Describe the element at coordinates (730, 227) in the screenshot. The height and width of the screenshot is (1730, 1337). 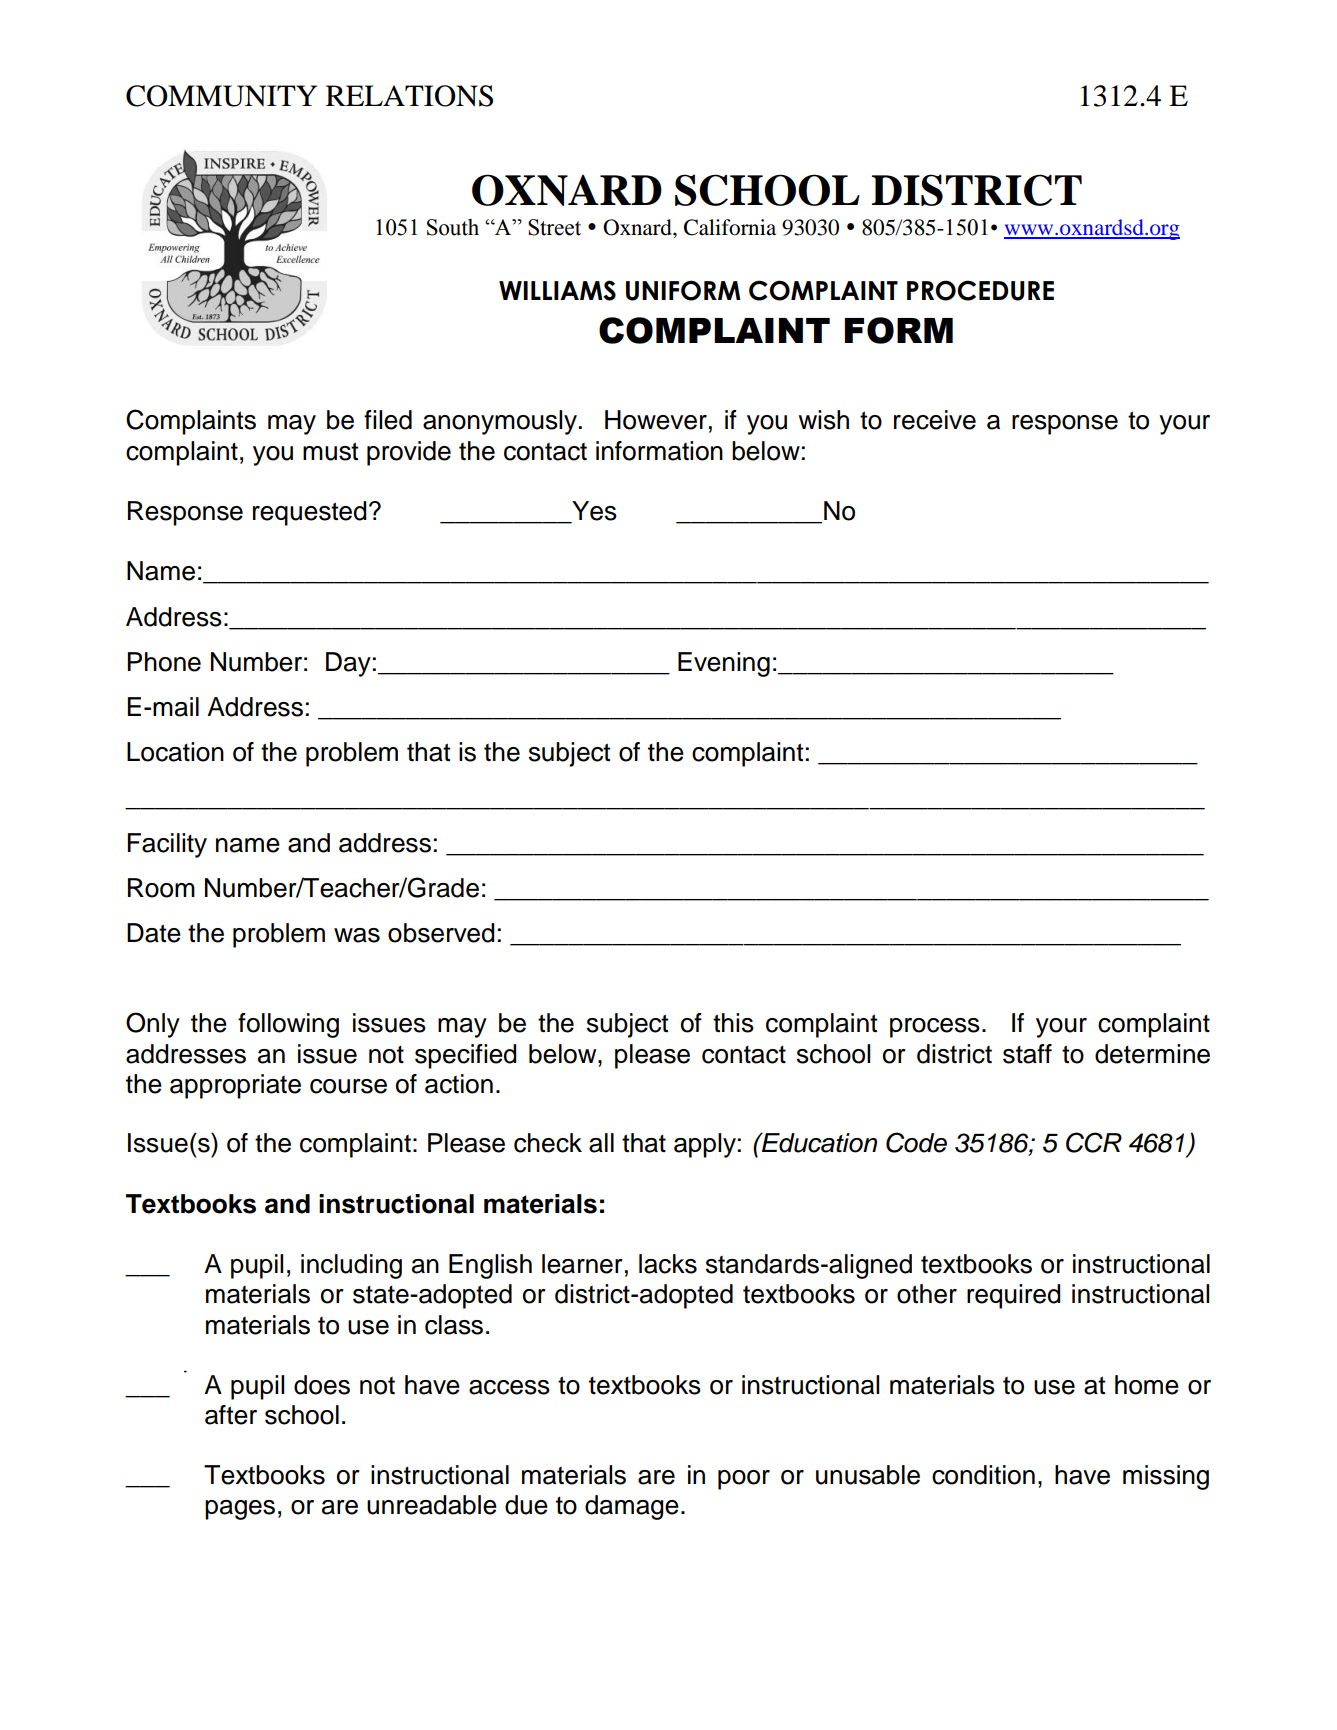
I see `California` at that location.
